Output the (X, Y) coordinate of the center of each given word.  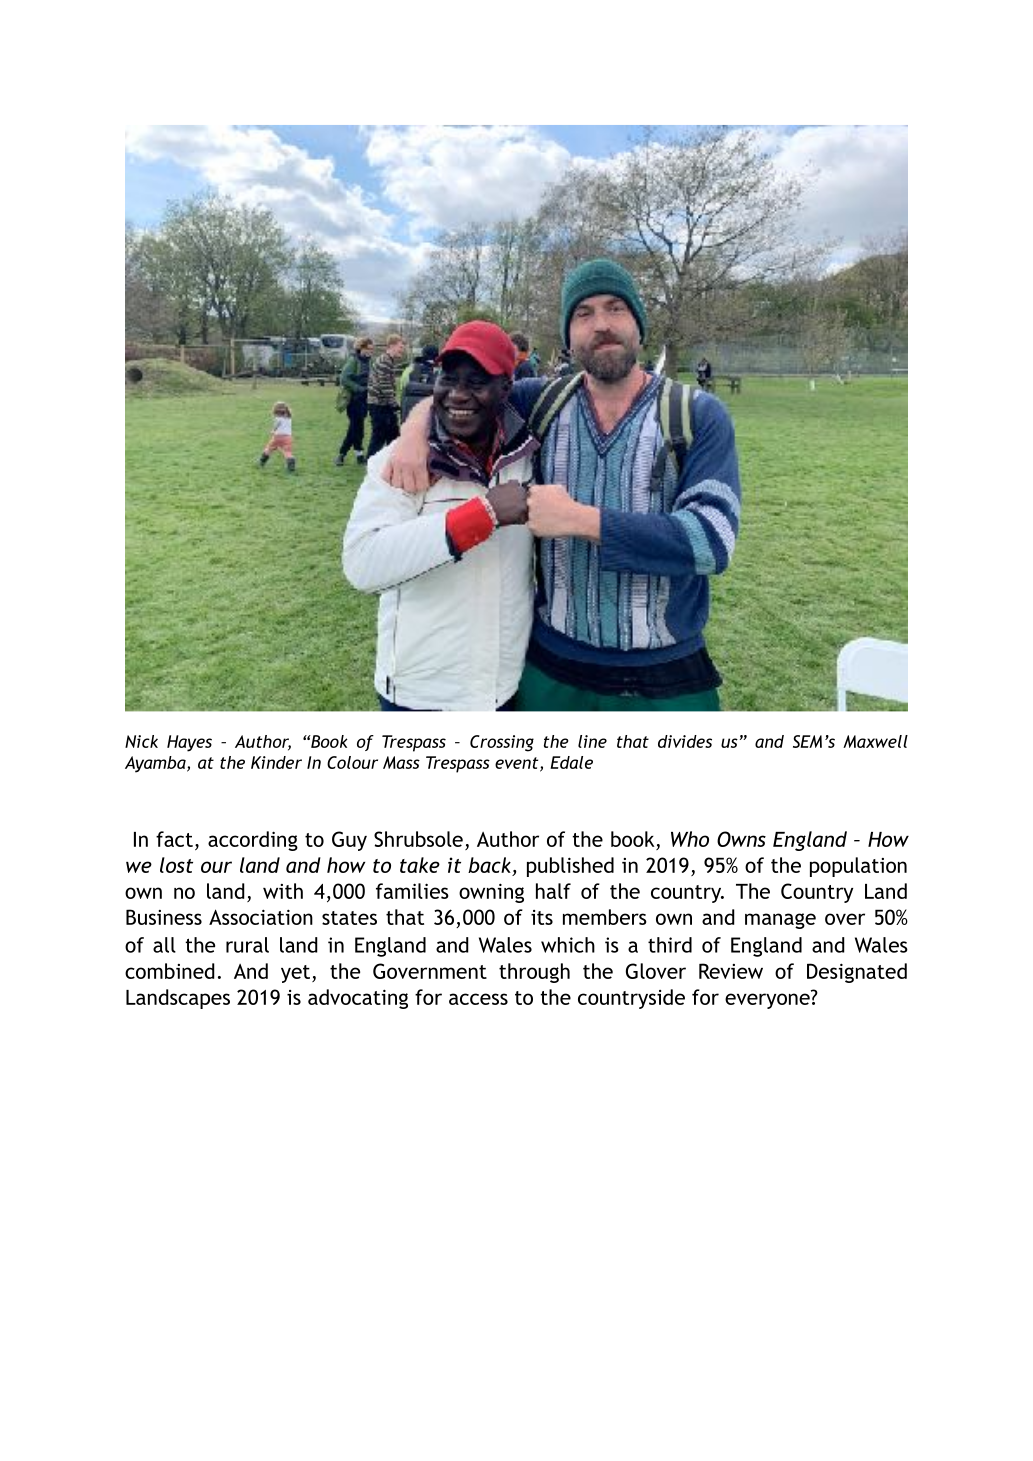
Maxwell (875, 741)
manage (780, 921)
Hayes (189, 743)
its (542, 917)
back (489, 865)
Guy (349, 841)
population (858, 867)
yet (297, 974)
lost (176, 865)
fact (174, 839)
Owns (741, 839)
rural (247, 945)
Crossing (502, 743)
